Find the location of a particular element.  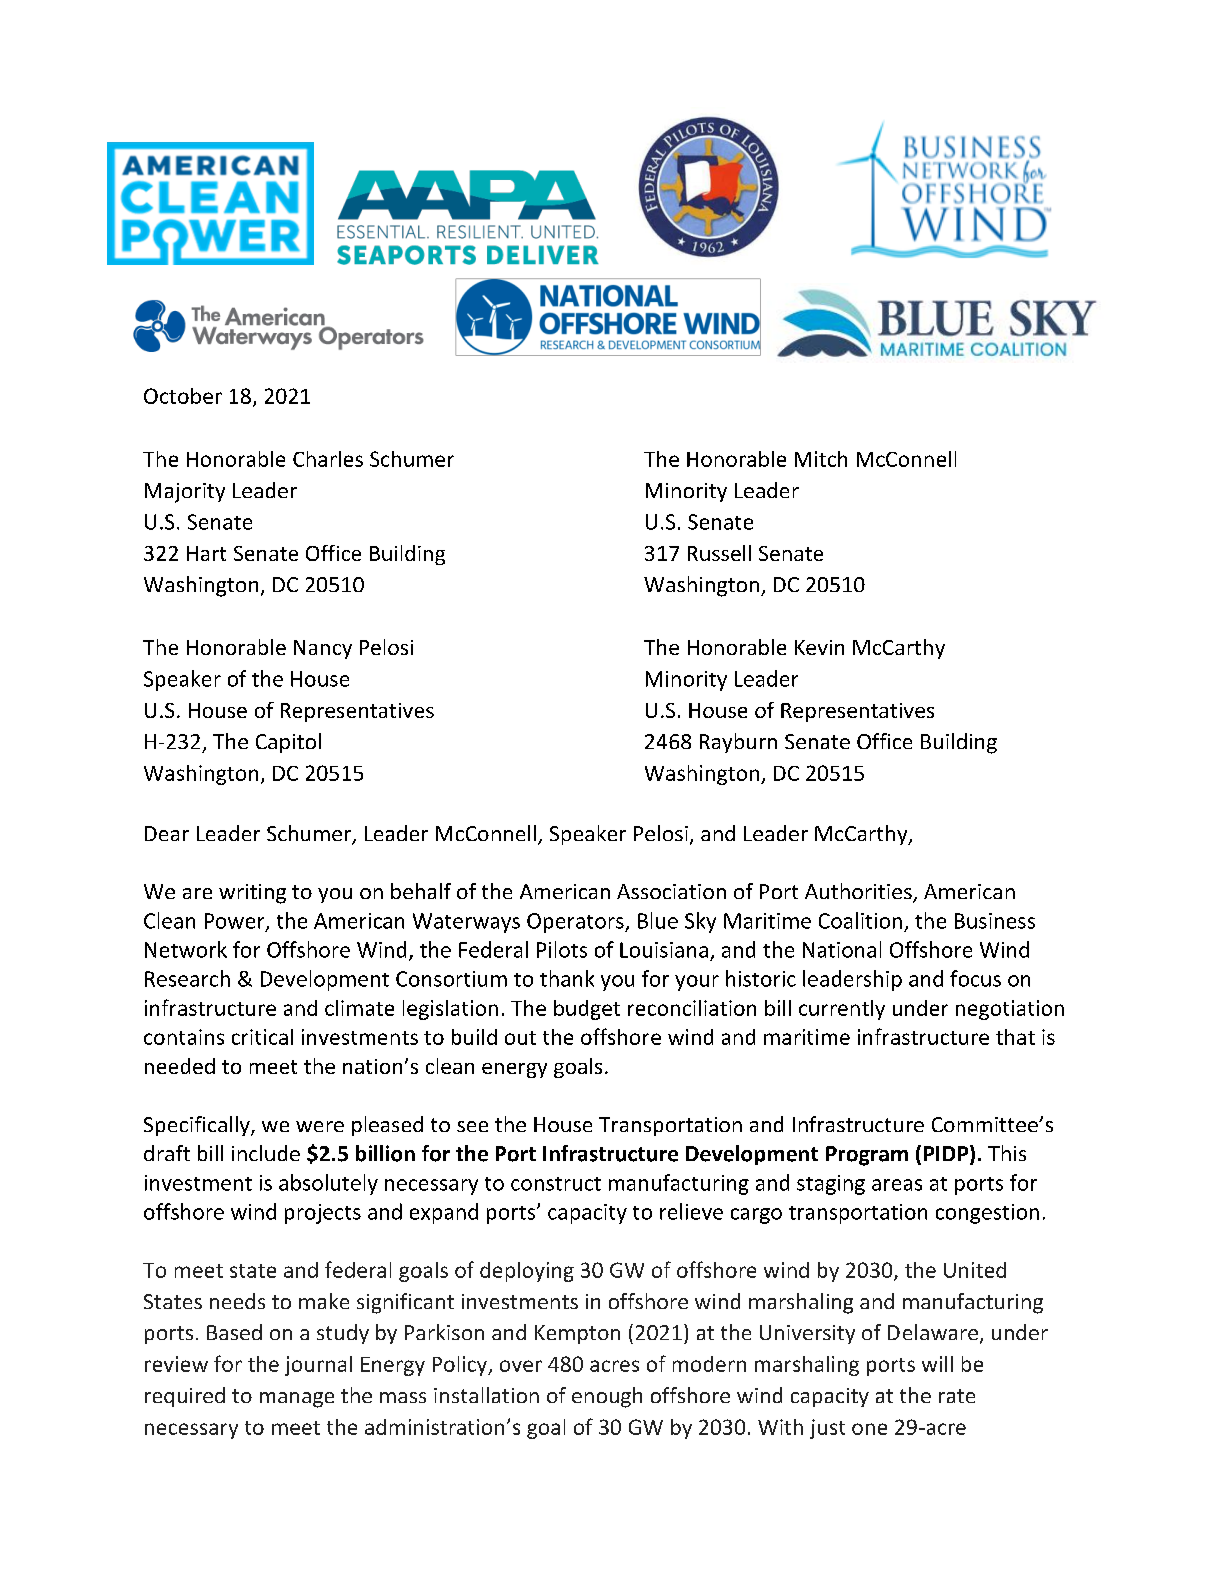

rate is located at coordinates (957, 1396).
